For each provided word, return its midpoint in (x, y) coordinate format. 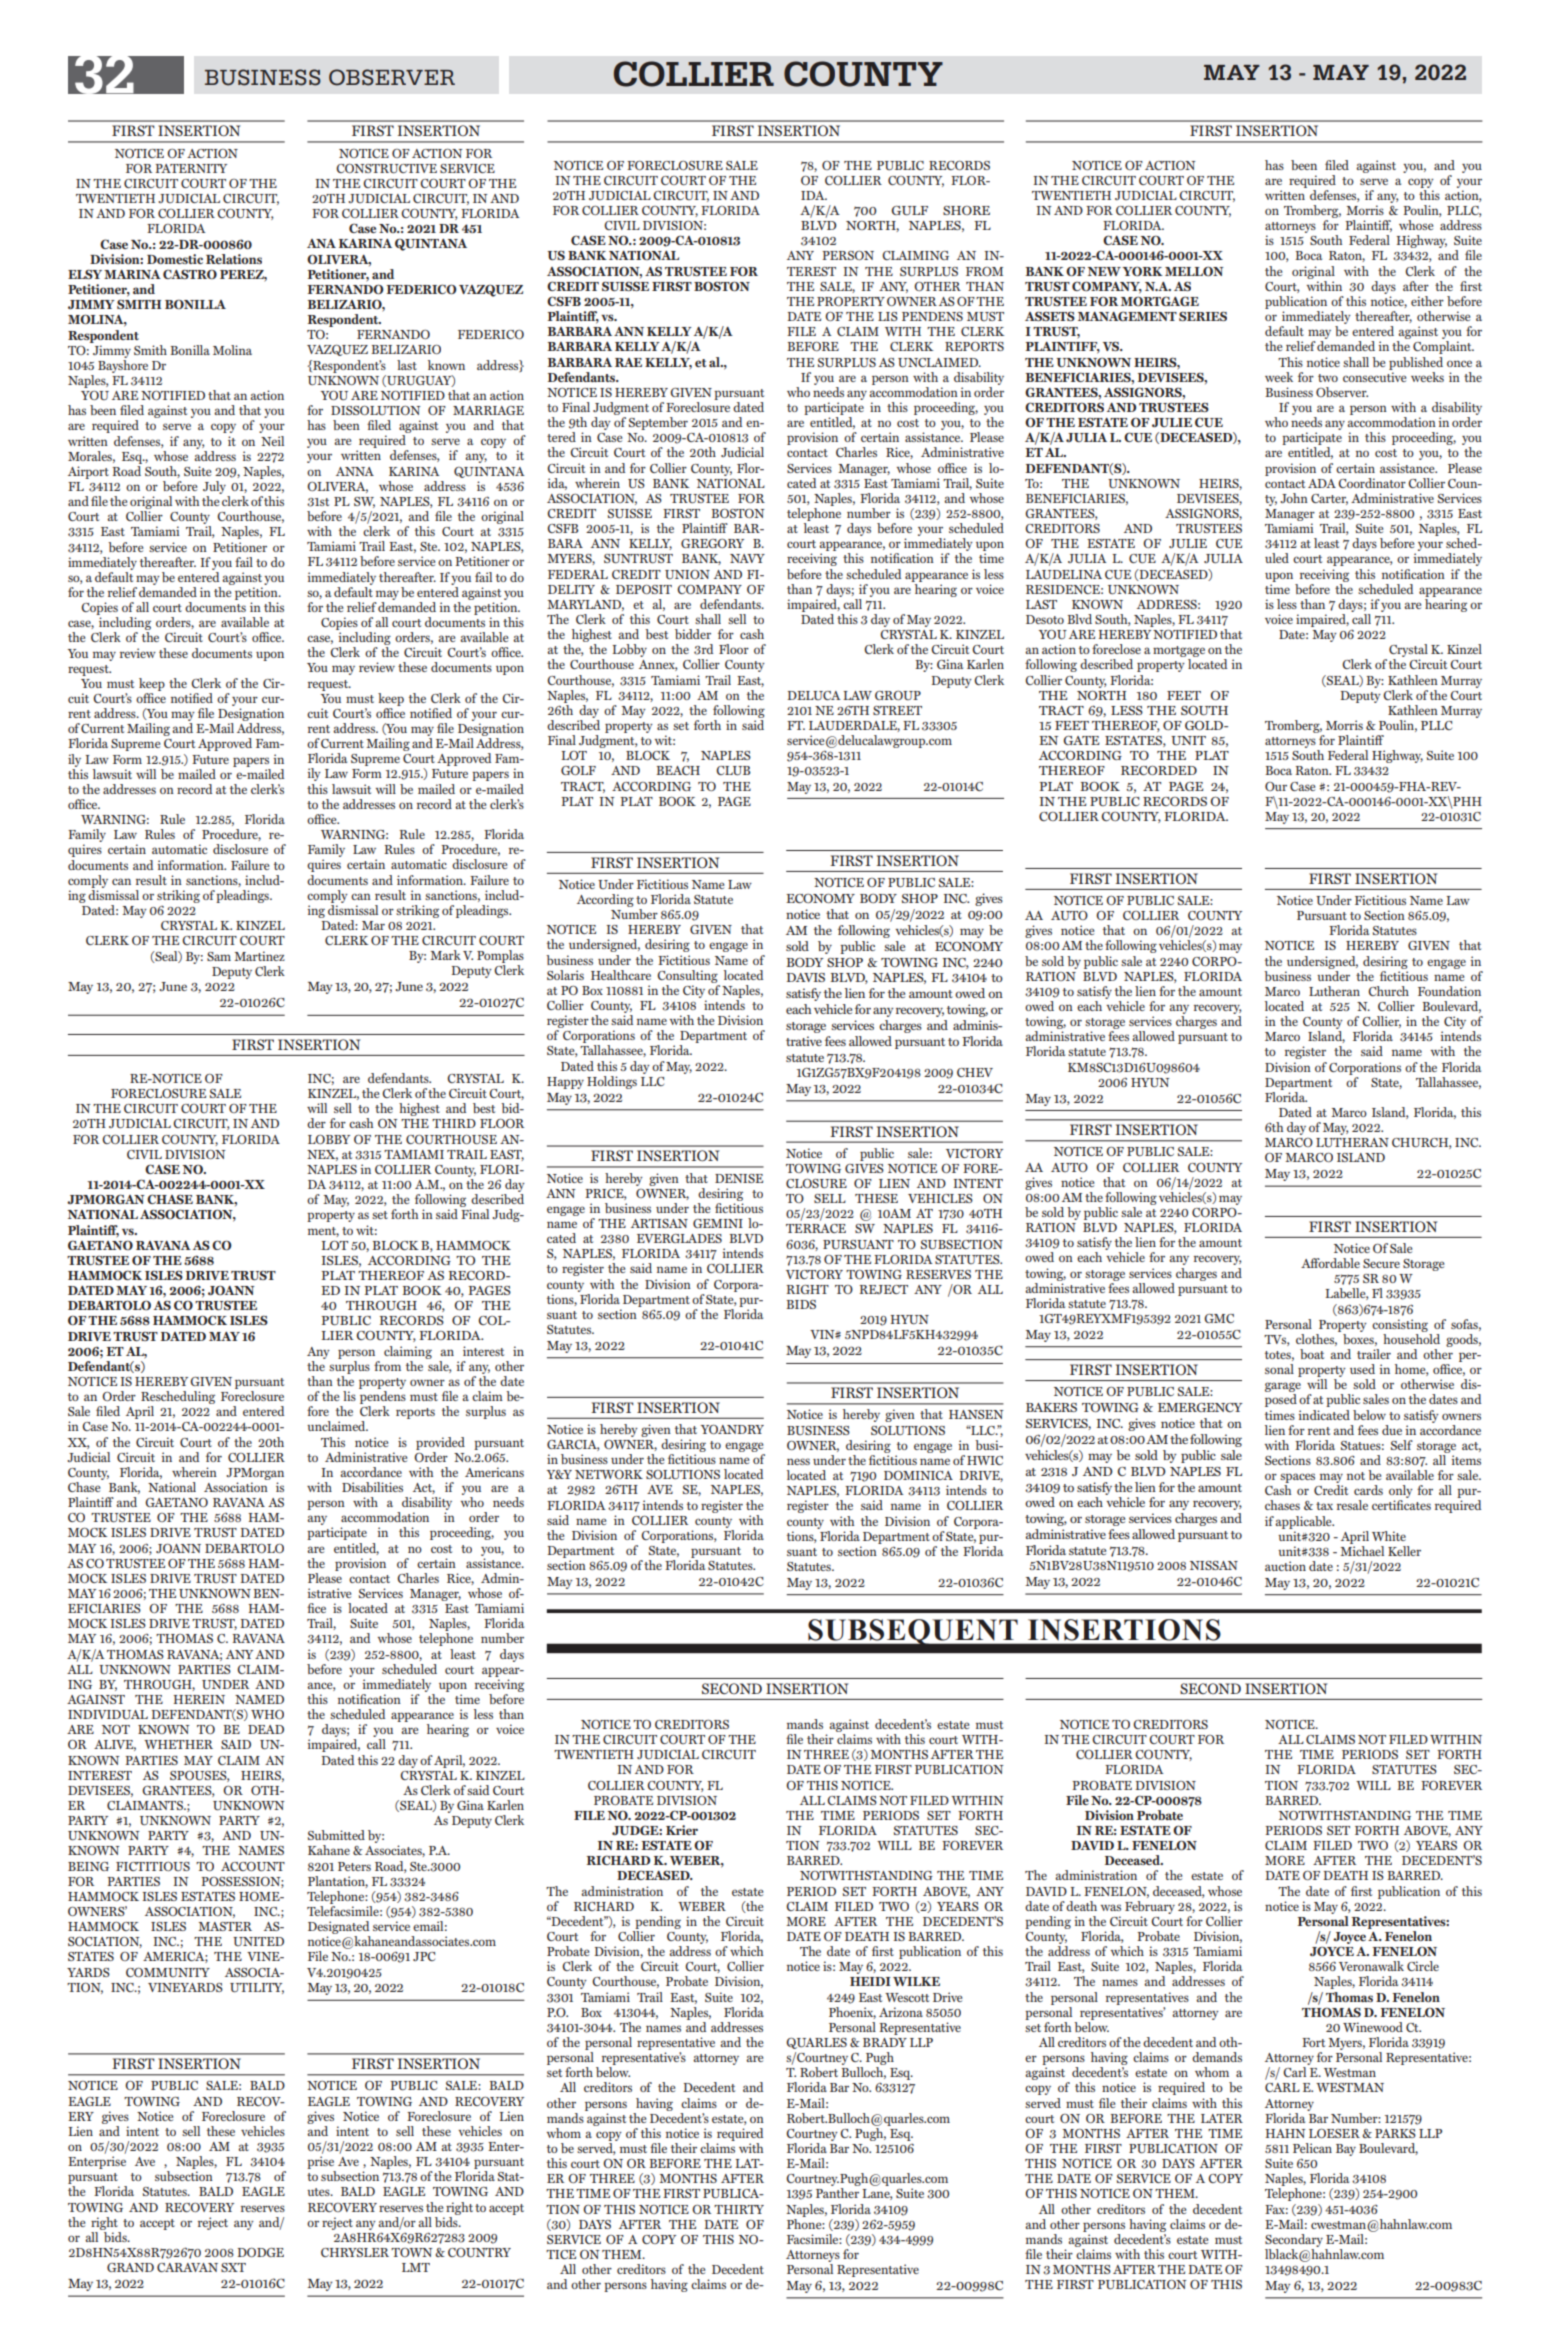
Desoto (1045, 619)
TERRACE (816, 1228)
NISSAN (1214, 1565)
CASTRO (190, 274)
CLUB (733, 770)
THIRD (454, 1123)
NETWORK (609, 1474)
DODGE (260, 2252)
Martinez (259, 956)
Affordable (1330, 1263)
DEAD (266, 1729)
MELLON (1194, 271)
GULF (909, 211)
